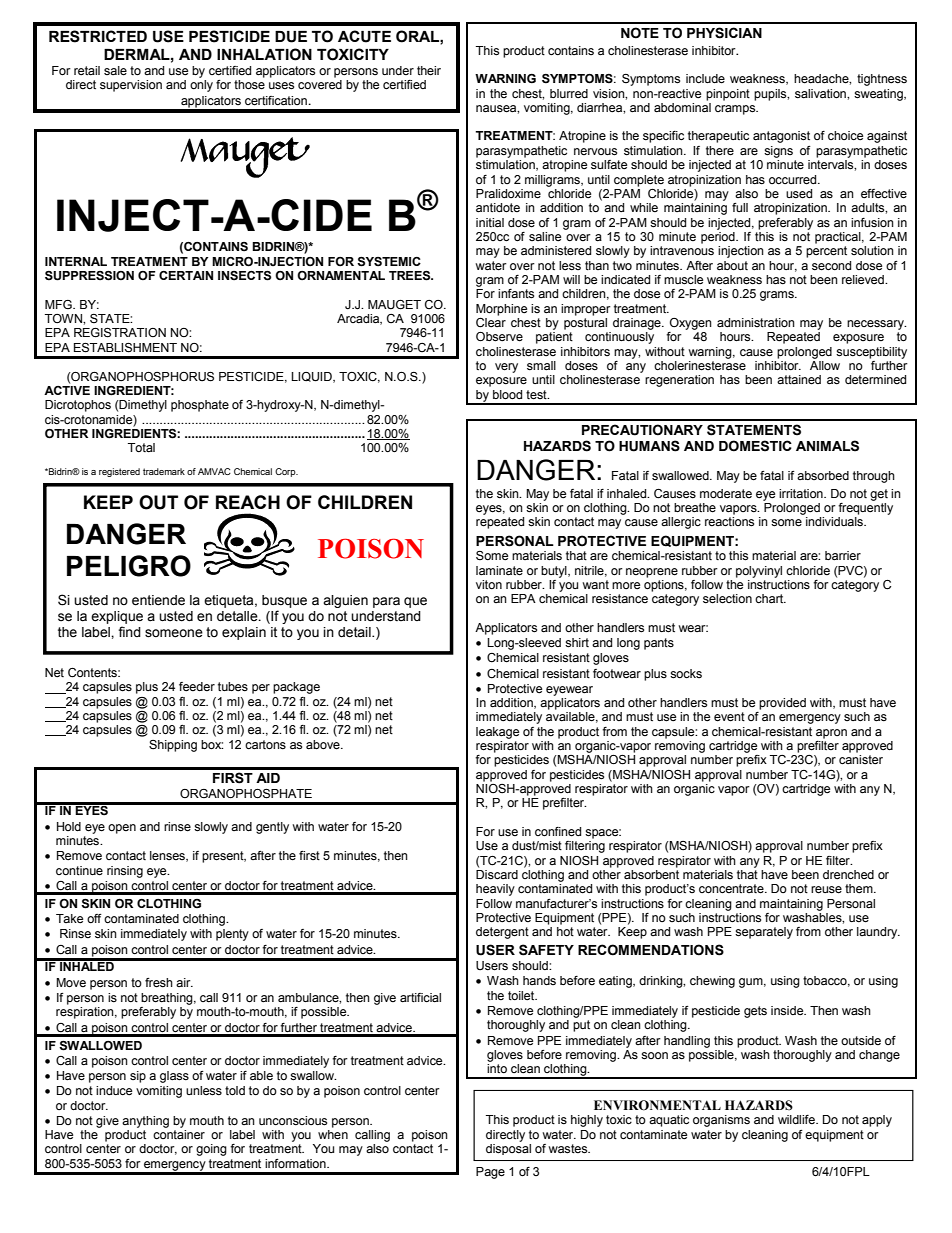  I want to click on wildlife, so click(797, 1119).
